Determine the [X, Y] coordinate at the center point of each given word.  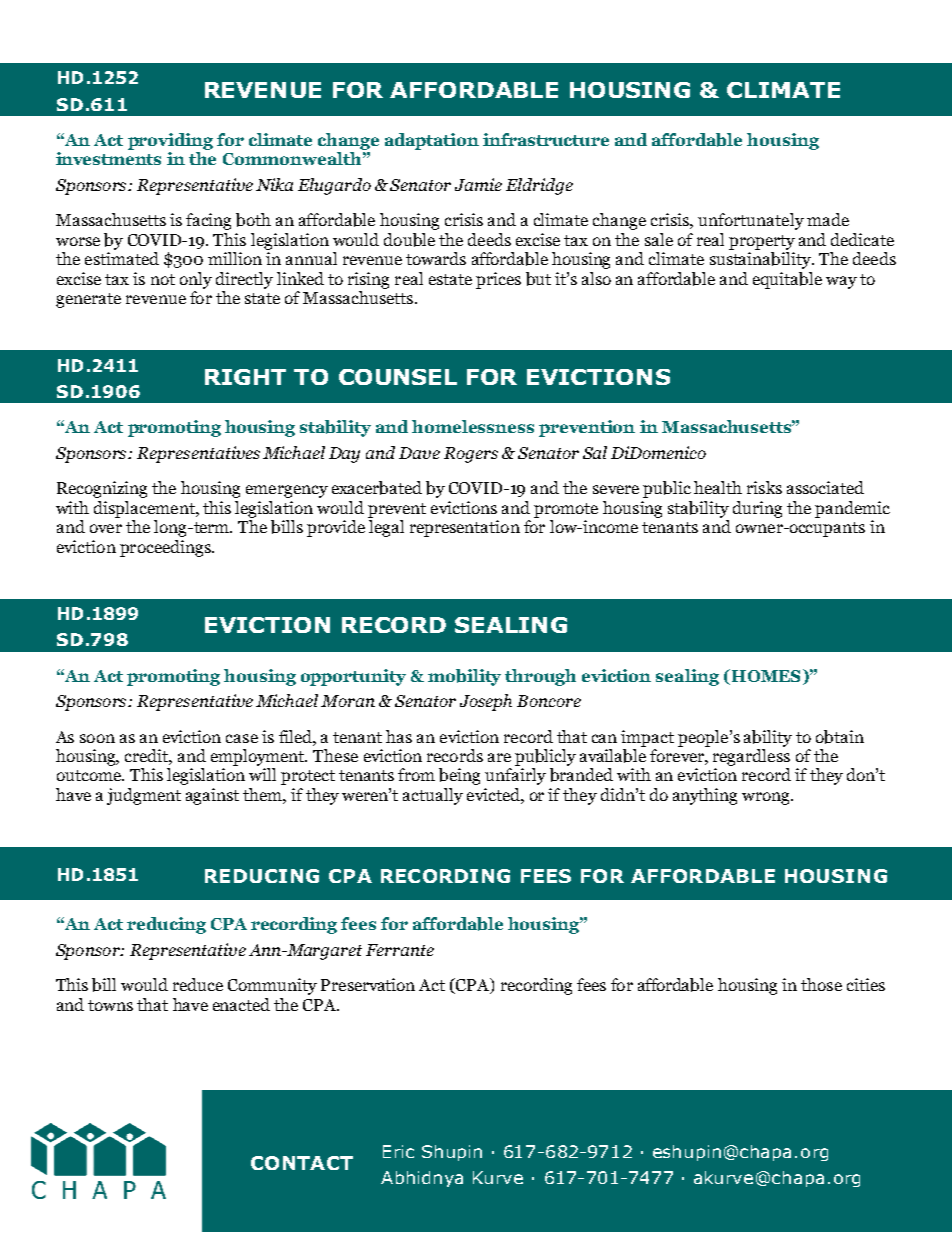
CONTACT [302, 1163]
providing [170, 141]
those [821, 984]
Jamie [478, 184]
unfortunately [751, 221]
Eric [398, 1151]
